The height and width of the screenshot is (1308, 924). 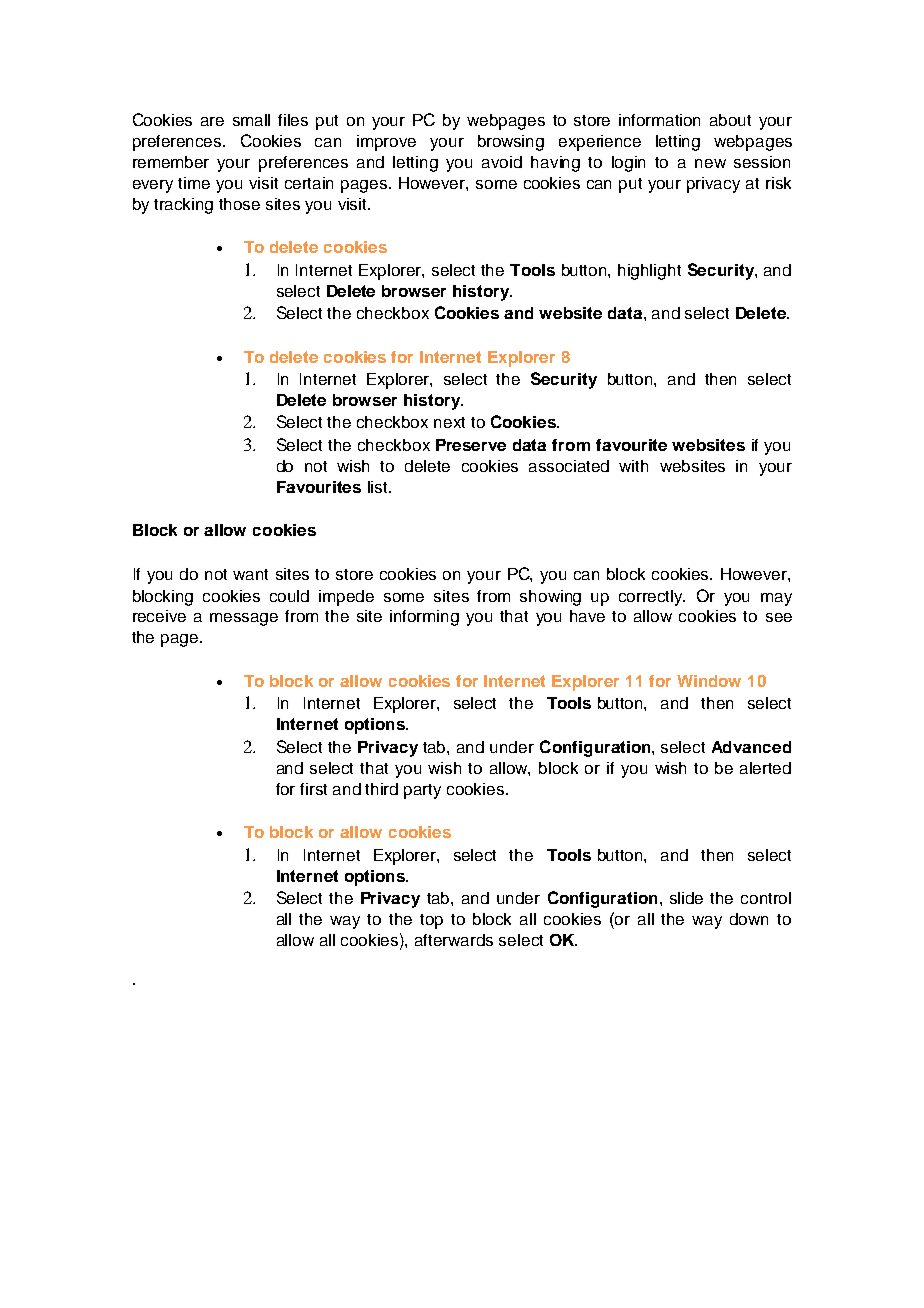 I want to click on new, so click(x=710, y=163).
